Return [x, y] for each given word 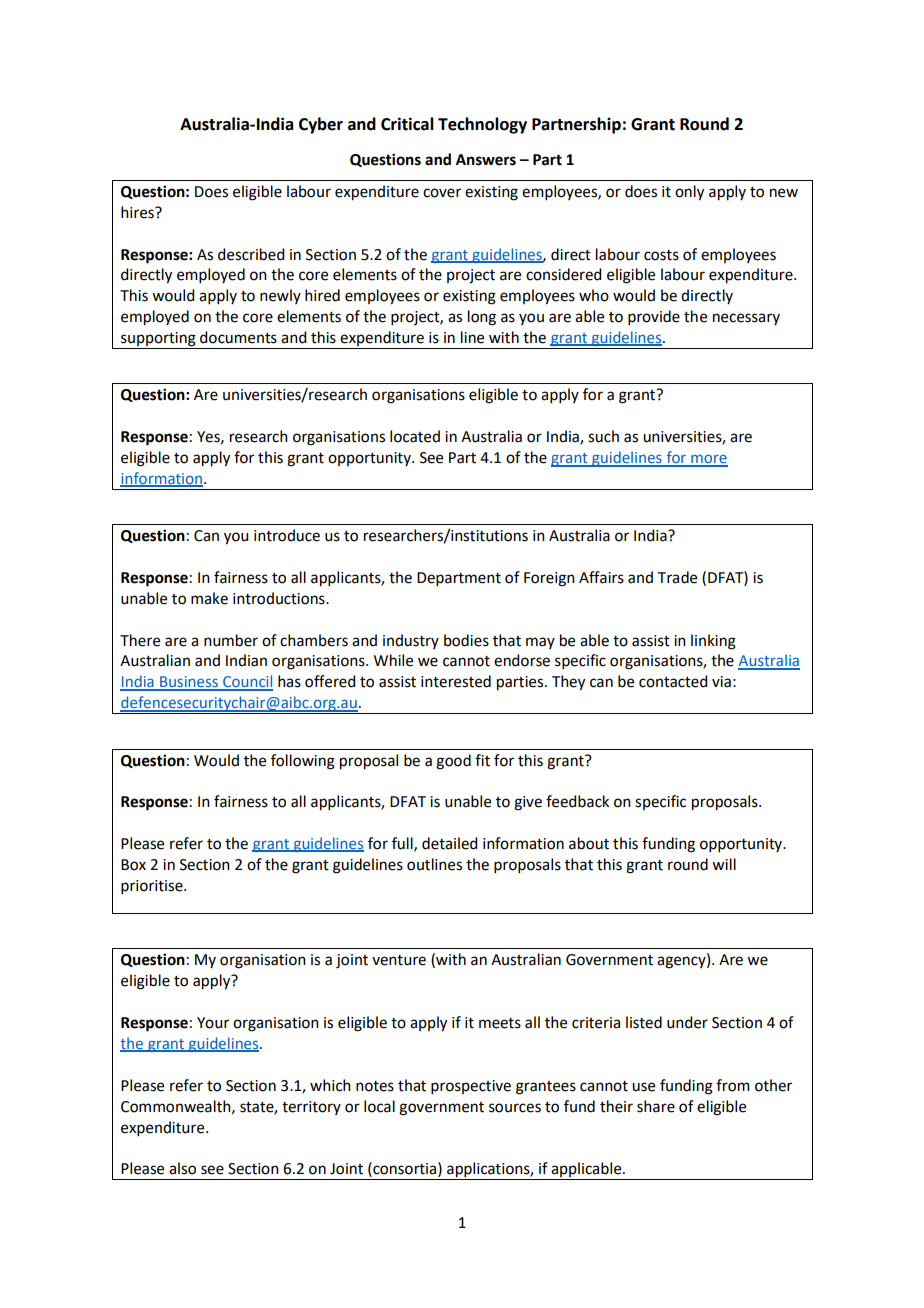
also [182, 1168]
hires [138, 212]
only [689, 193]
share [656, 1106]
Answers [486, 160]
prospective [471, 1087]
